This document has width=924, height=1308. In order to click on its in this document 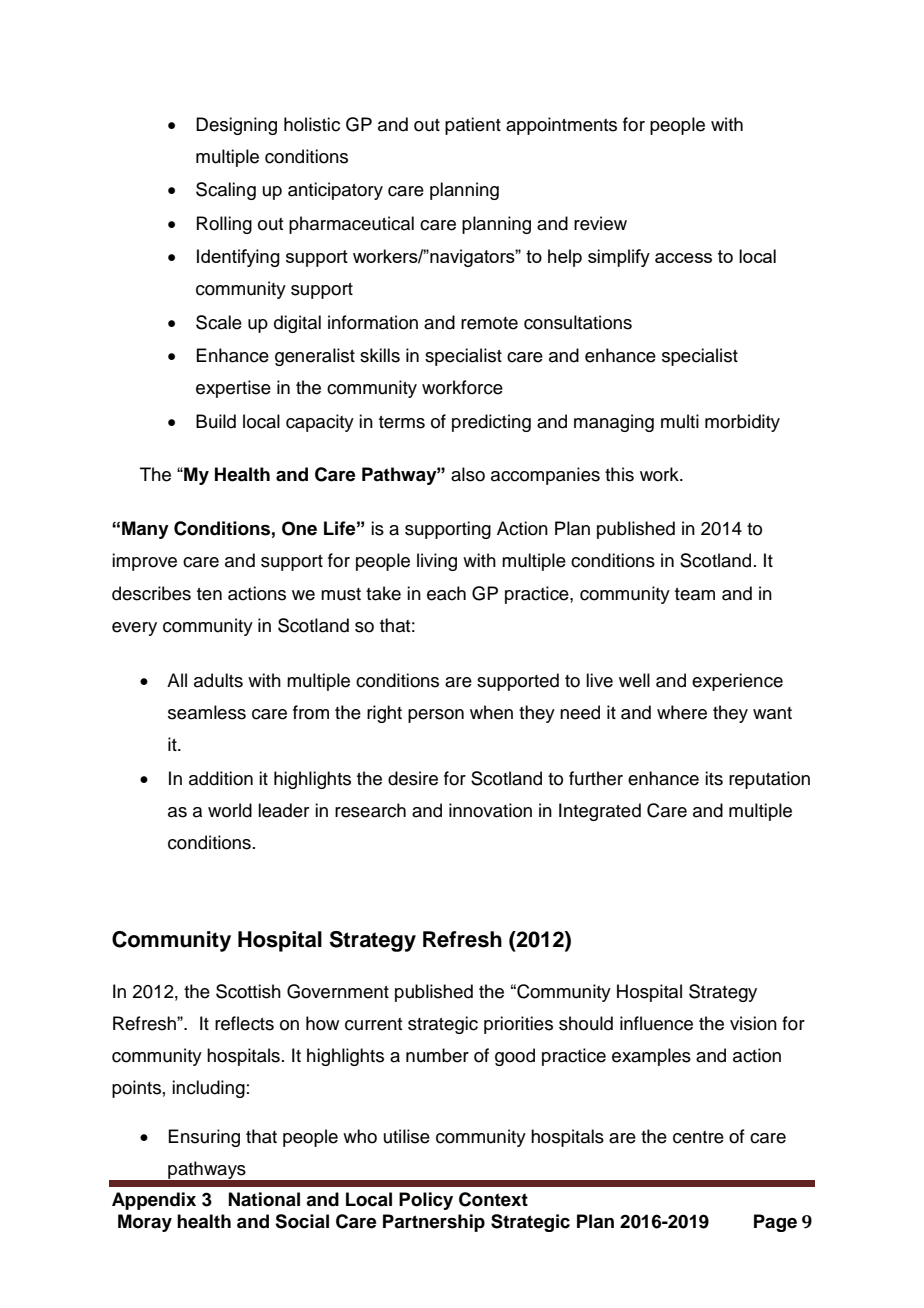, I will do `click(714, 778)`.
